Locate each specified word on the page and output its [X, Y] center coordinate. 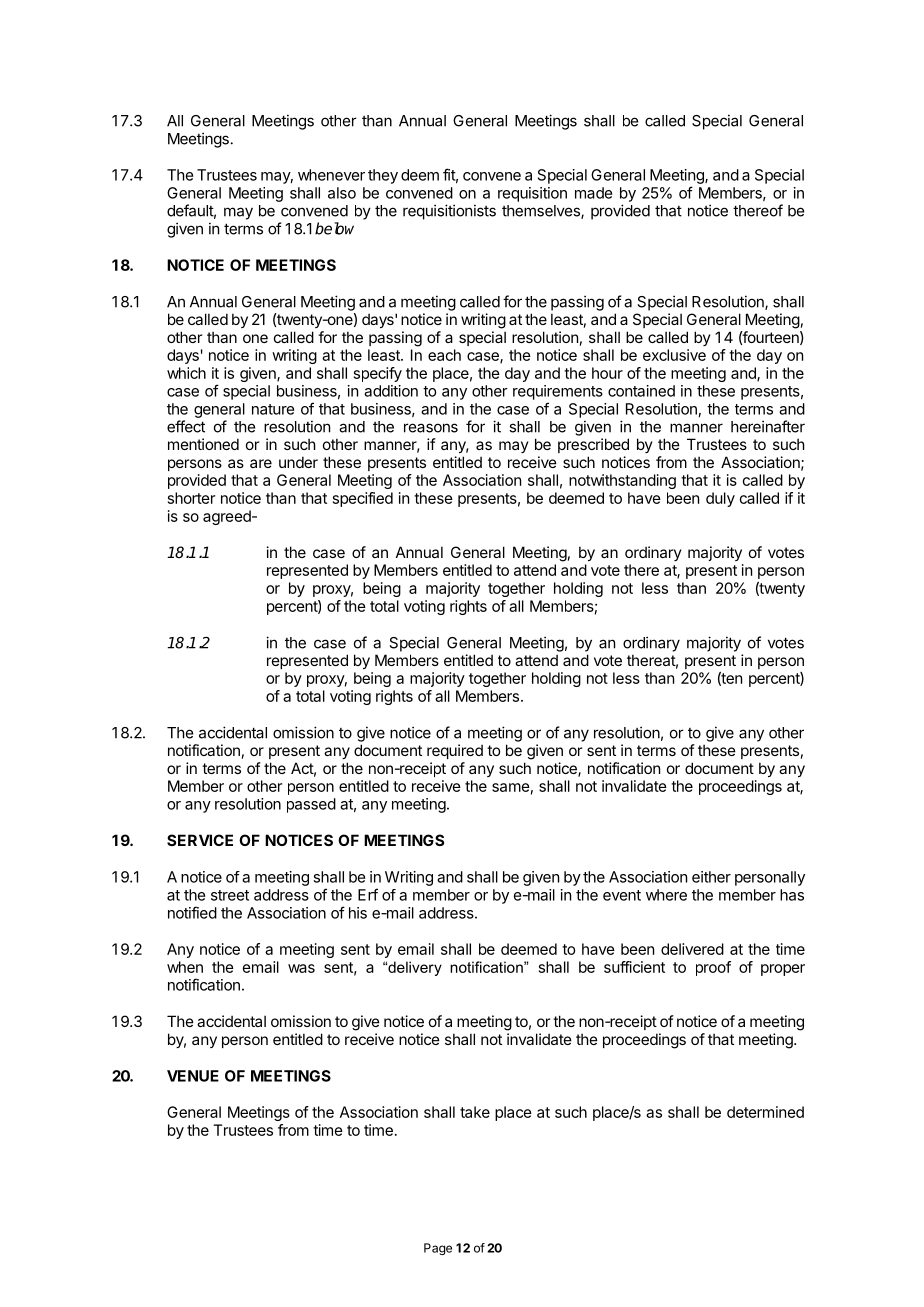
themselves [542, 212]
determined [765, 1112]
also [342, 193]
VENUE [193, 1076]
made [593, 193]
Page [438, 1249]
